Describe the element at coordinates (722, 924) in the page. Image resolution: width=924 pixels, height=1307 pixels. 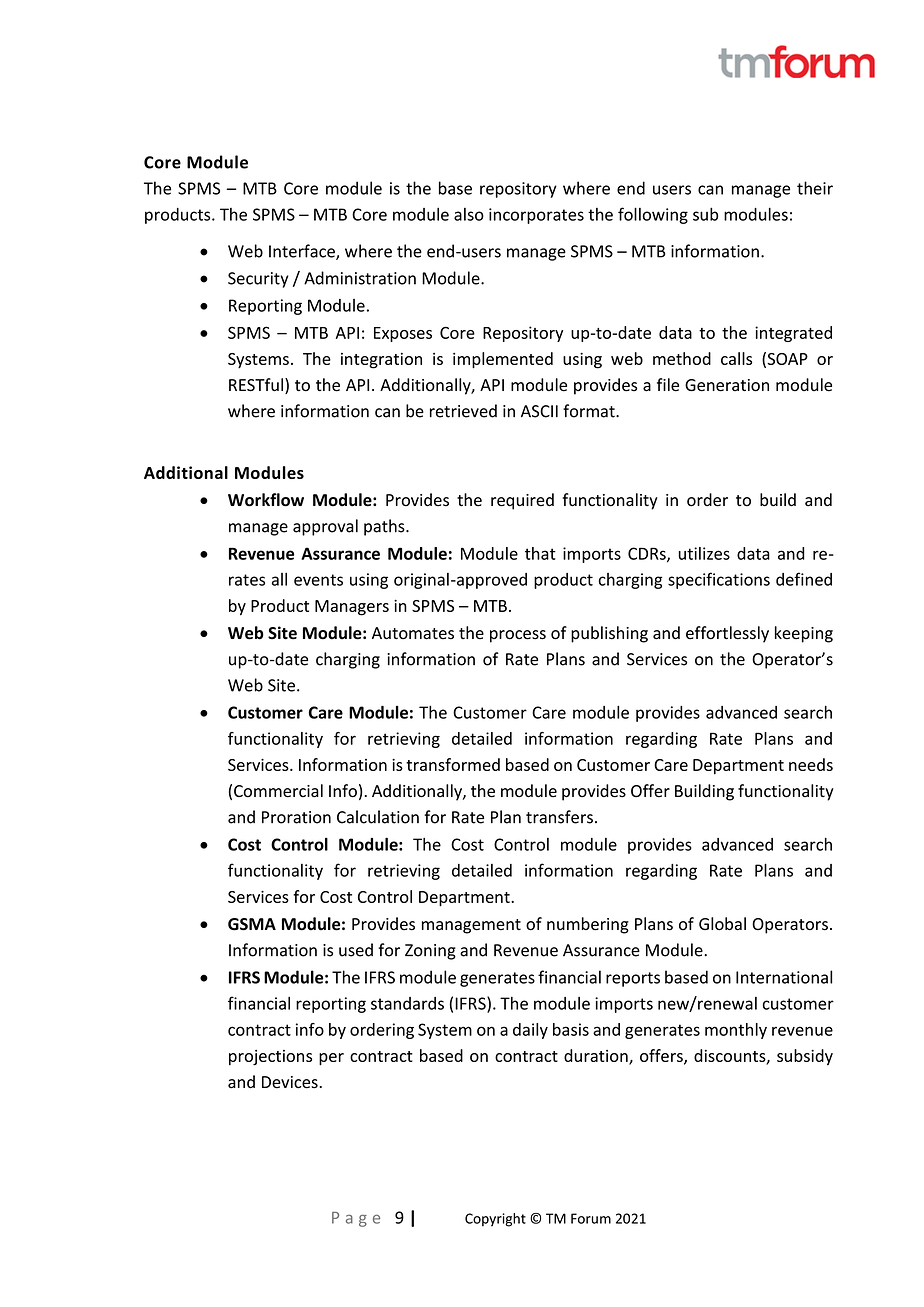
I see `Global` at that location.
